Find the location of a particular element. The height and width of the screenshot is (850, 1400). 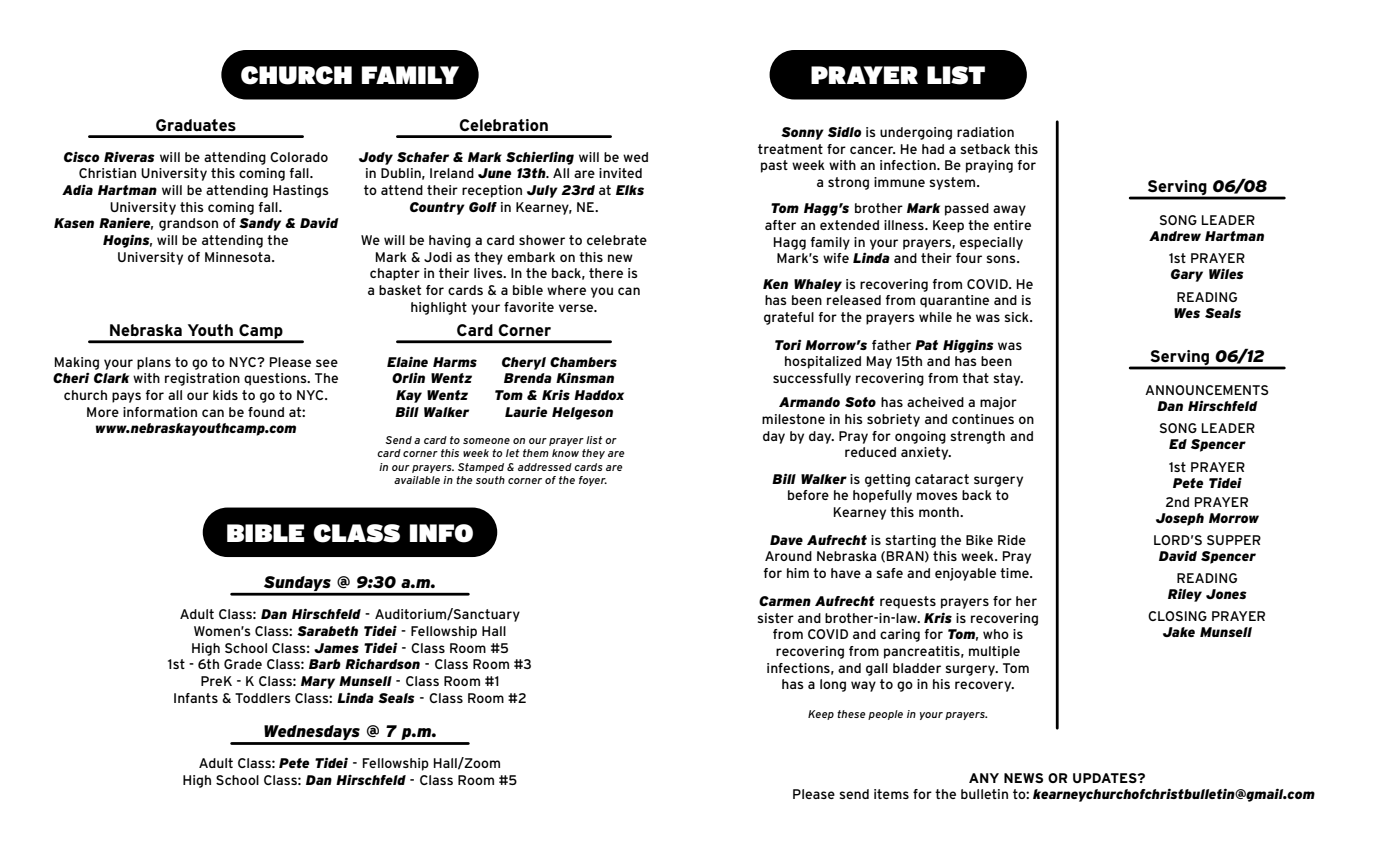

know is located at coordinates (565, 453).
